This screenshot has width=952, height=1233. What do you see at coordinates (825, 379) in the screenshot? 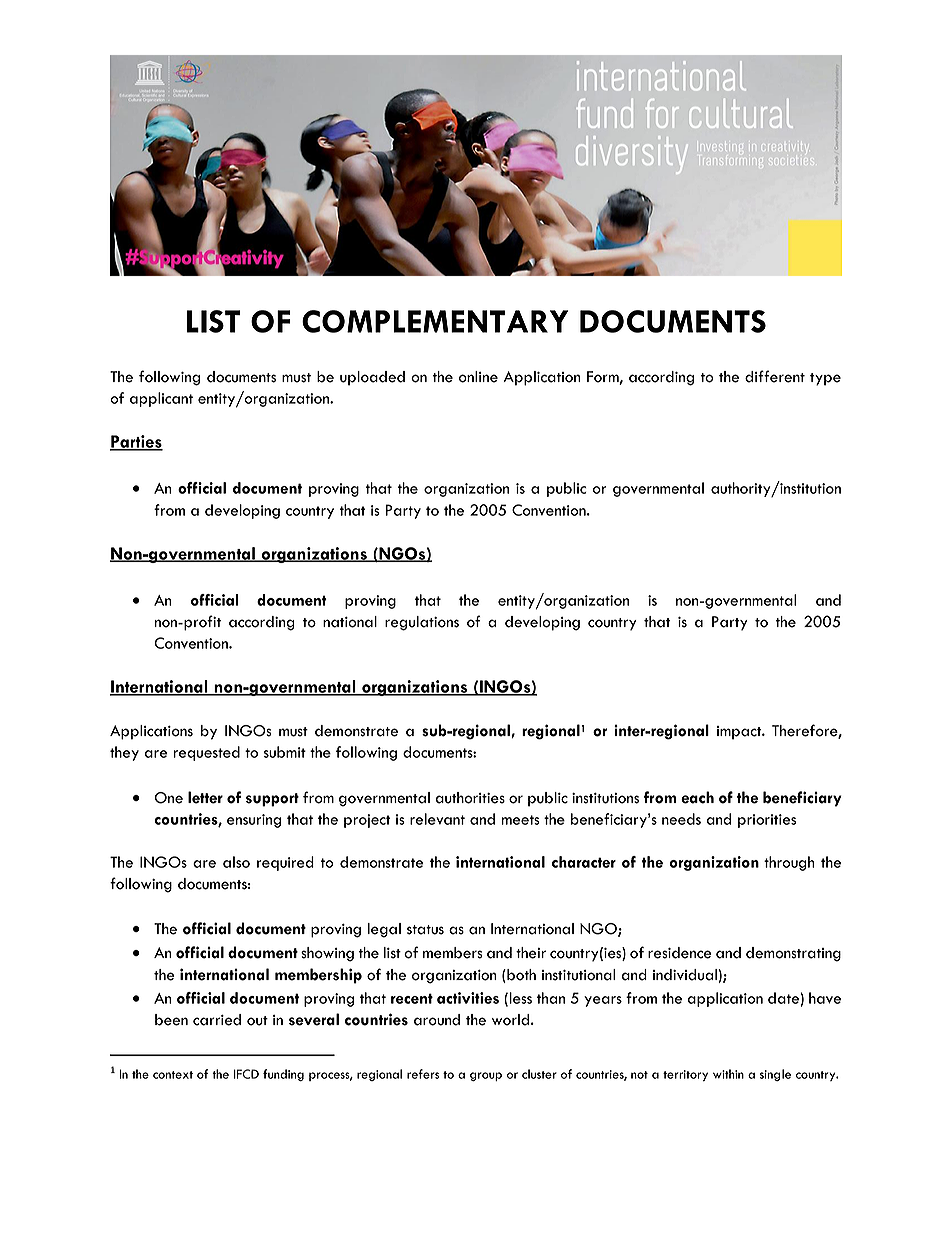
I see `type` at bounding box center [825, 379].
